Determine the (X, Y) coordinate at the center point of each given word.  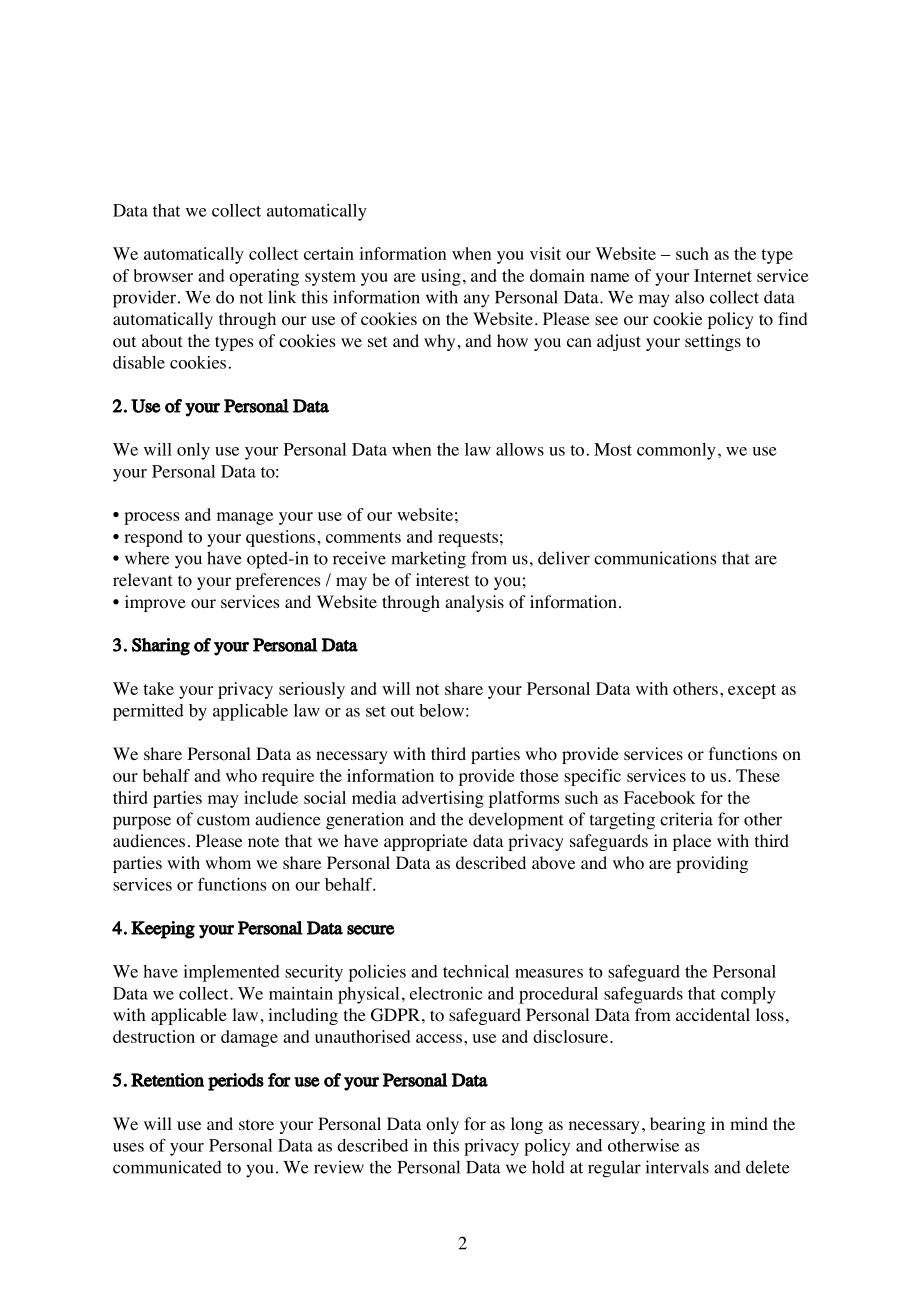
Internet (723, 275)
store (256, 1125)
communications (655, 558)
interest (442, 579)
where (147, 558)
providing (712, 864)
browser (163, 275)
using (441, 277)
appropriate (426, 842)
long (527, 1125)
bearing (677, 1125)
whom (228, 863)
